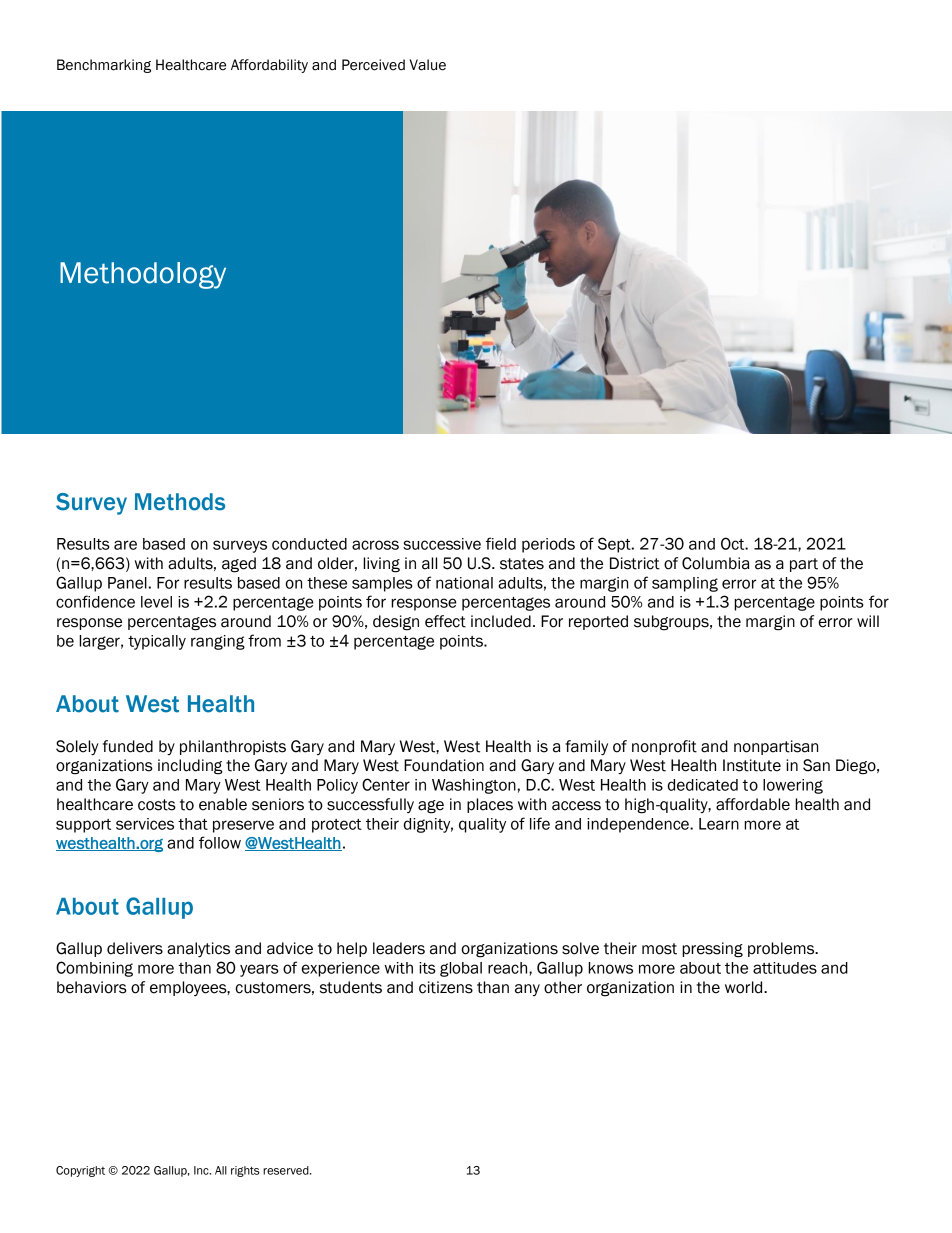 This screenshot has width=952, height=1233. Describe the element at coordinates (373, 65) in the screenshot. I see `Perceived` at that location.
